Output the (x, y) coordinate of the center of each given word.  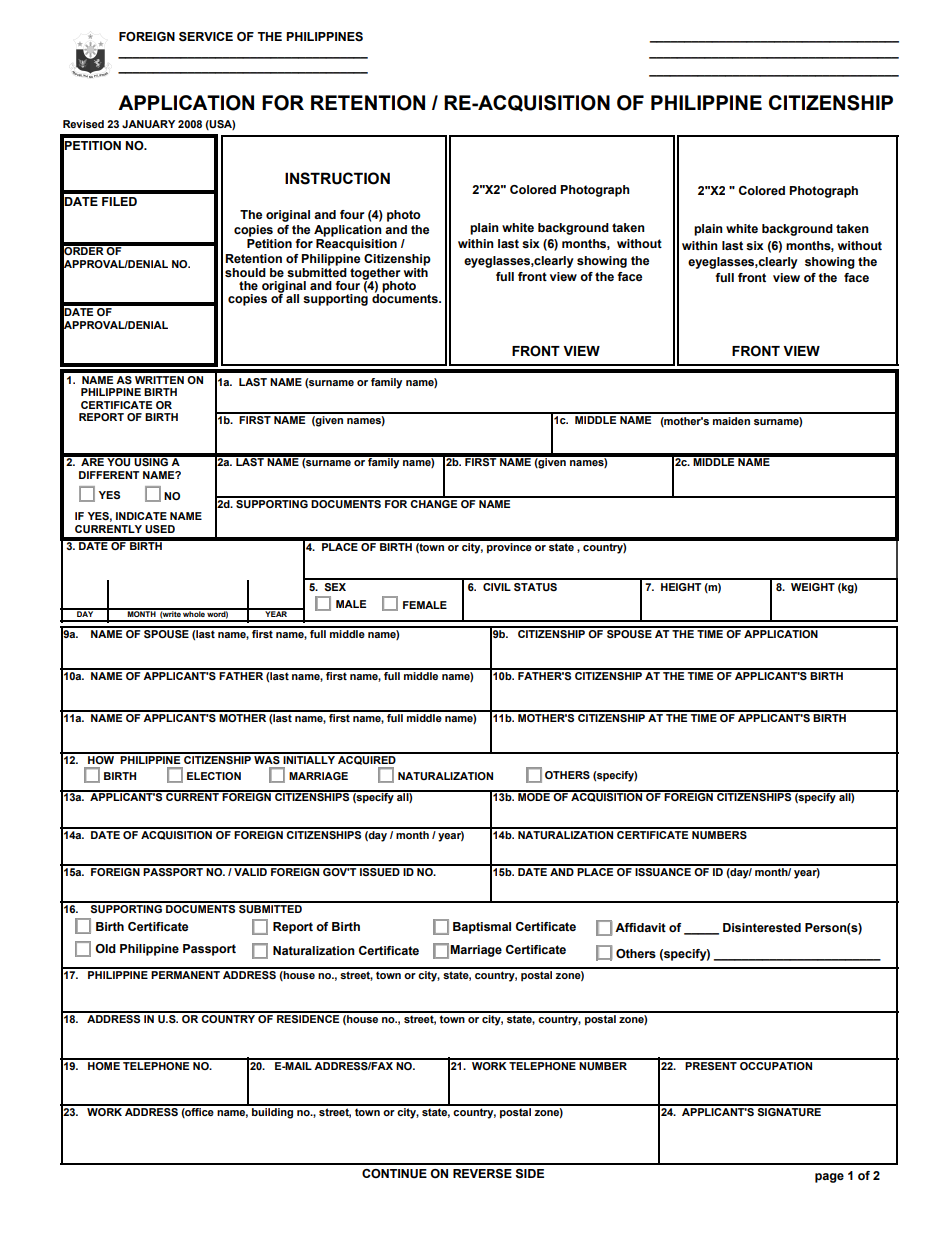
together (375, 275)
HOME (104, 1064)
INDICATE (141, 516)
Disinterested (762, 927)
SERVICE (206, 36)
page (829, 1178)
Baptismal (482, 928)
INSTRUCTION (337, 178)
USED (160, 529)
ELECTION (214, 776)
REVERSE (482, 1174)
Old (105, 948)
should (245, 273)
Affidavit (640, 927)
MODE (534, 796)
